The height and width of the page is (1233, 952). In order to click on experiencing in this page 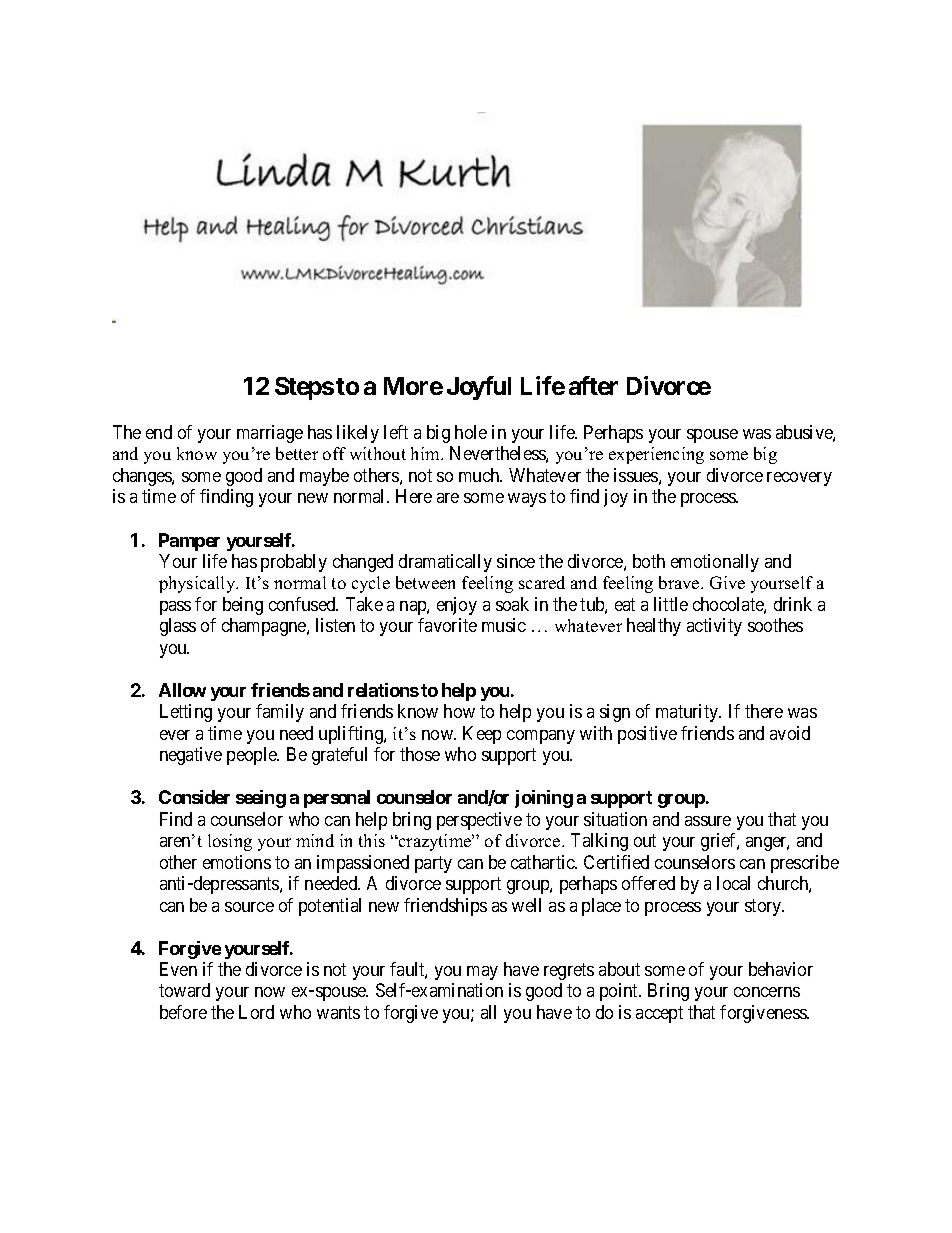, I will do `click(656, 455)`.
